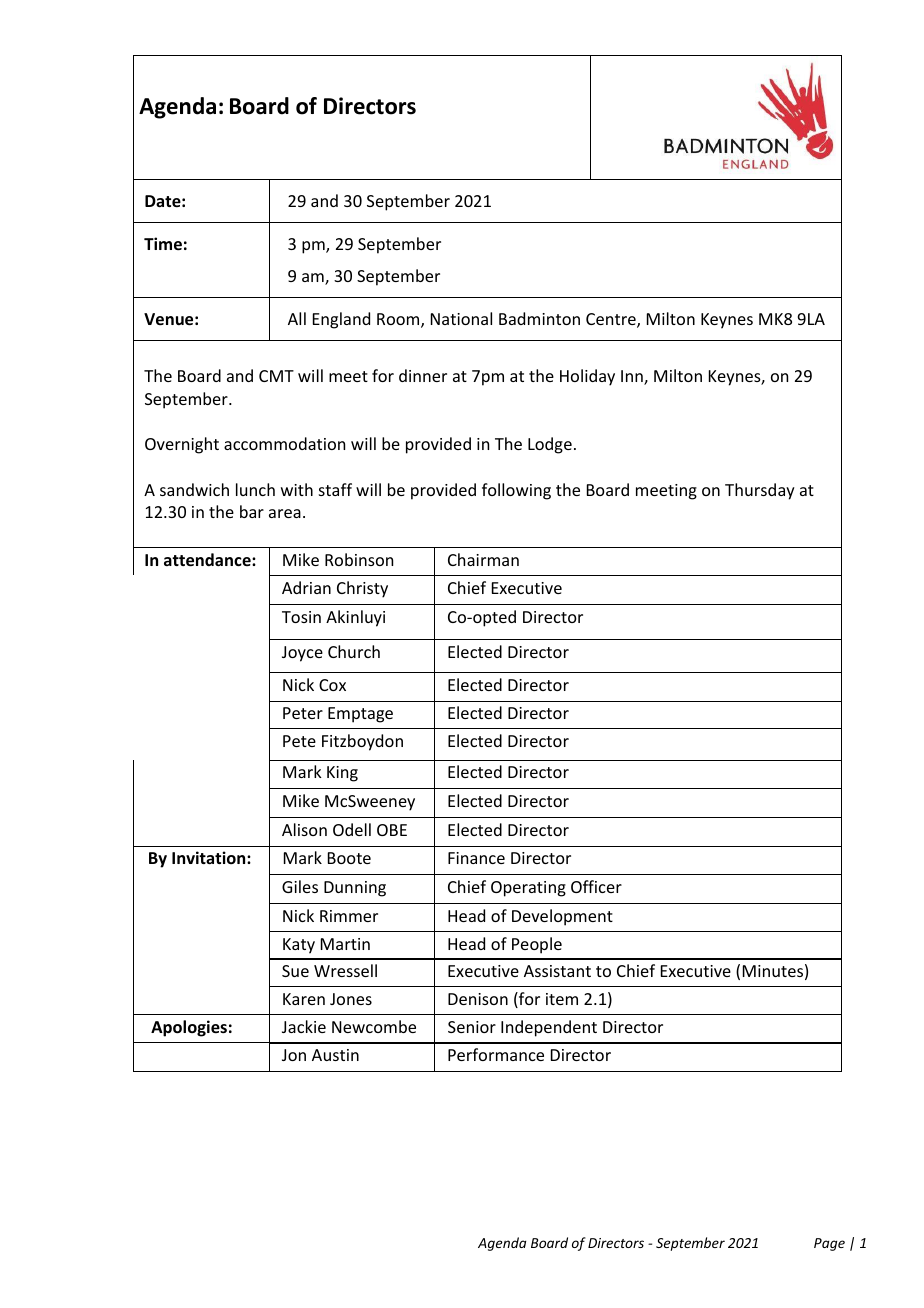 The width and height of the screenshot is (924, 1308). I want to click on Centre, so click(612, 320).
